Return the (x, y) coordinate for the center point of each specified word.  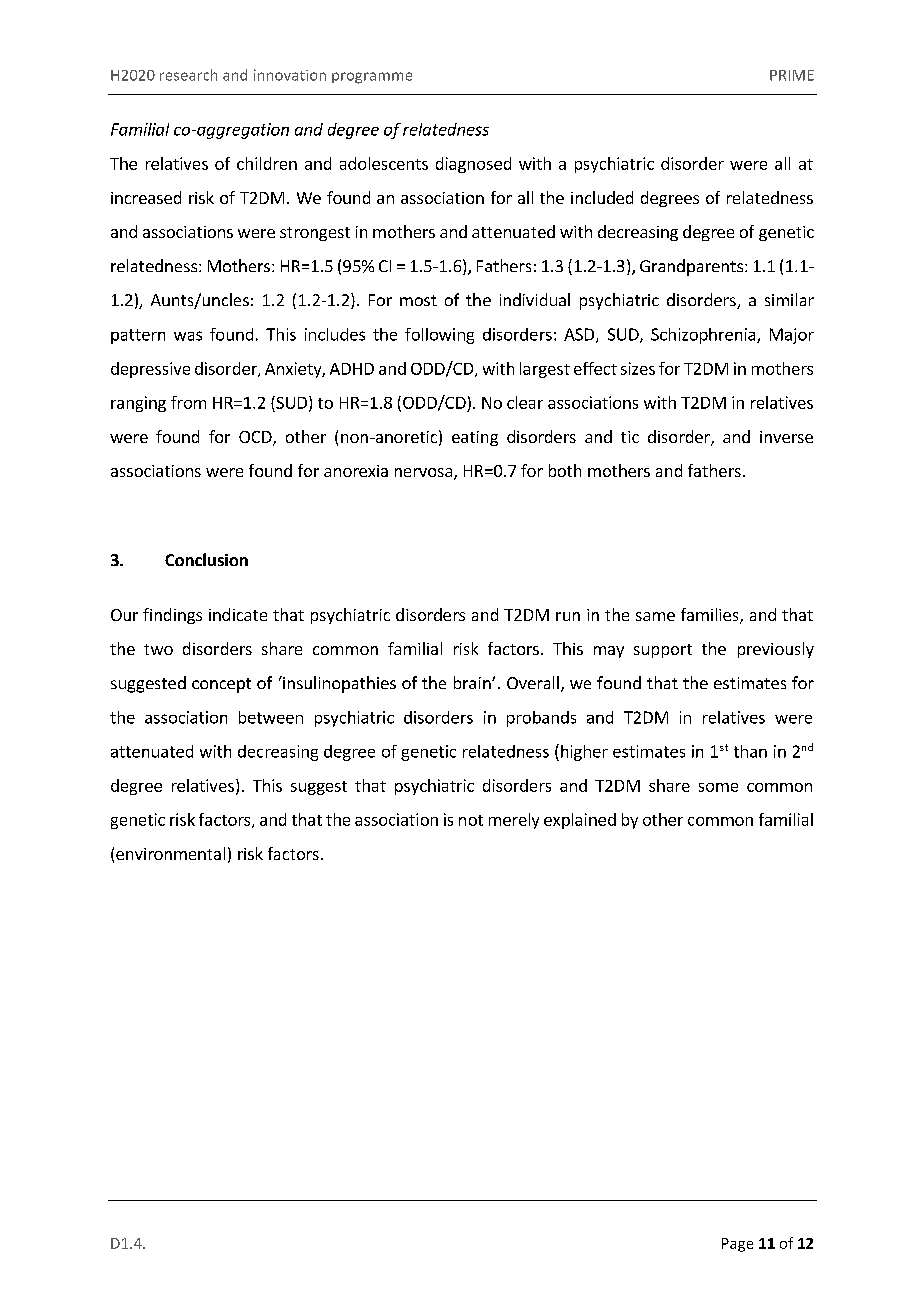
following (439, 336)
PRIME (792, 75)
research (188, 75)
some (718, 787)
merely (514, 821)
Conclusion (206, 559)
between (271, 717)
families (711, 616)
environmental (170, 853)
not (471, 820)
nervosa (425, 474)
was (188, 336)
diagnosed (473, 165)
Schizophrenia (704, 336)
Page (737, 1245)
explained (580, 821)
